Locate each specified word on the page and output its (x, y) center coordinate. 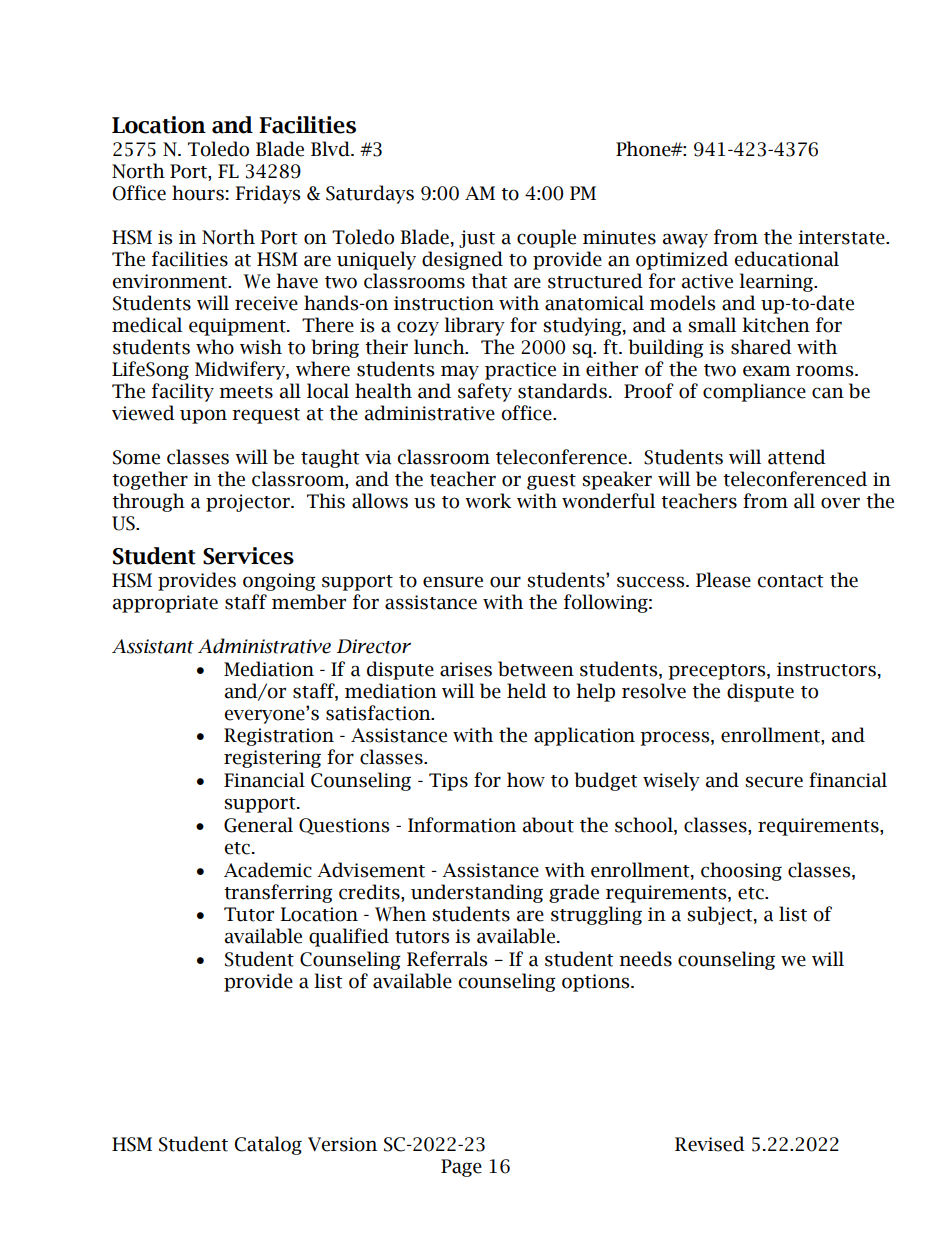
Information (462, 825)
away (685, 240)
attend (797, 457)
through (148, 502)
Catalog (268, 1145)
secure (774, 782)
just (477, 239)
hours (198, 193)
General (258, 825)
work (488, 501)
